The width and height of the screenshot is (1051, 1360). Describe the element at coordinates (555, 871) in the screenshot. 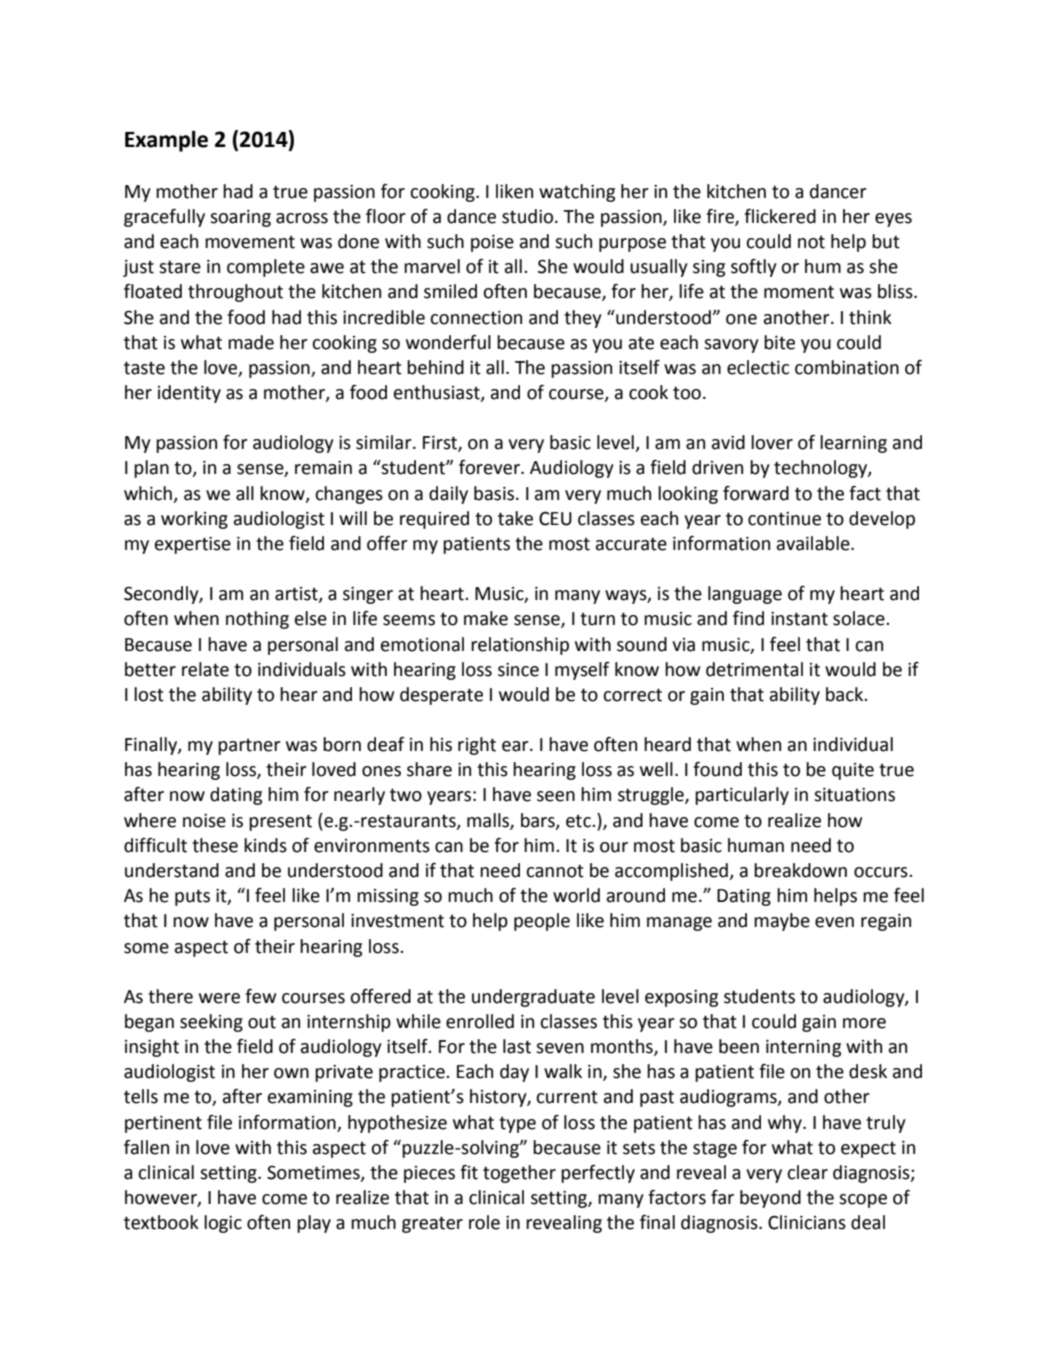

I see `cannot` at that location.
